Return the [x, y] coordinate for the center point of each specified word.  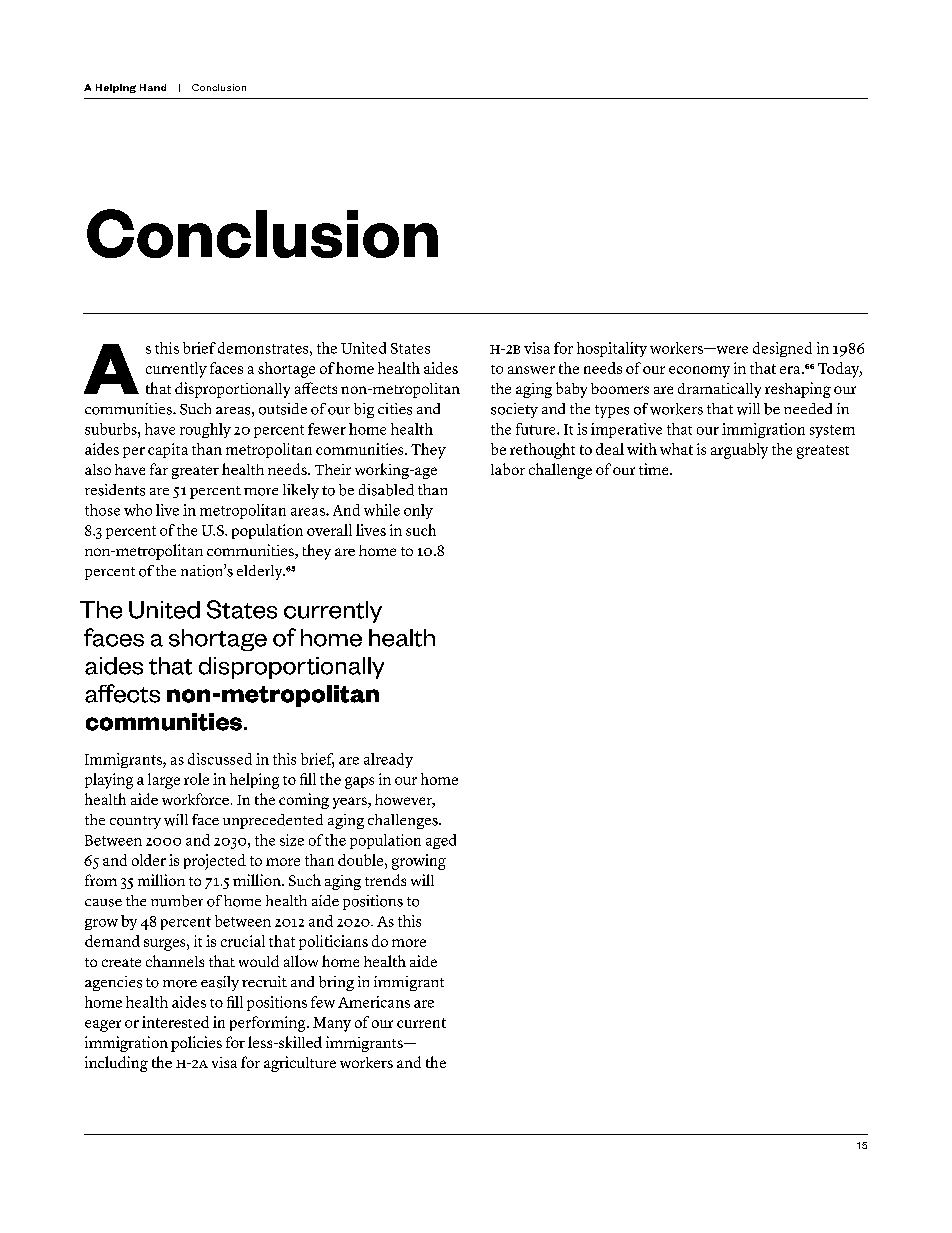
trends [385, 880]
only [418, 511]
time [655, 469]
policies [196, 1044]
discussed [220, 759]
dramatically [719, 390]
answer [531, 370]
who [138, 510]
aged [441, 841]
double [362, 860]
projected [215, 862]
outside [283, 409]
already [388, 760]
